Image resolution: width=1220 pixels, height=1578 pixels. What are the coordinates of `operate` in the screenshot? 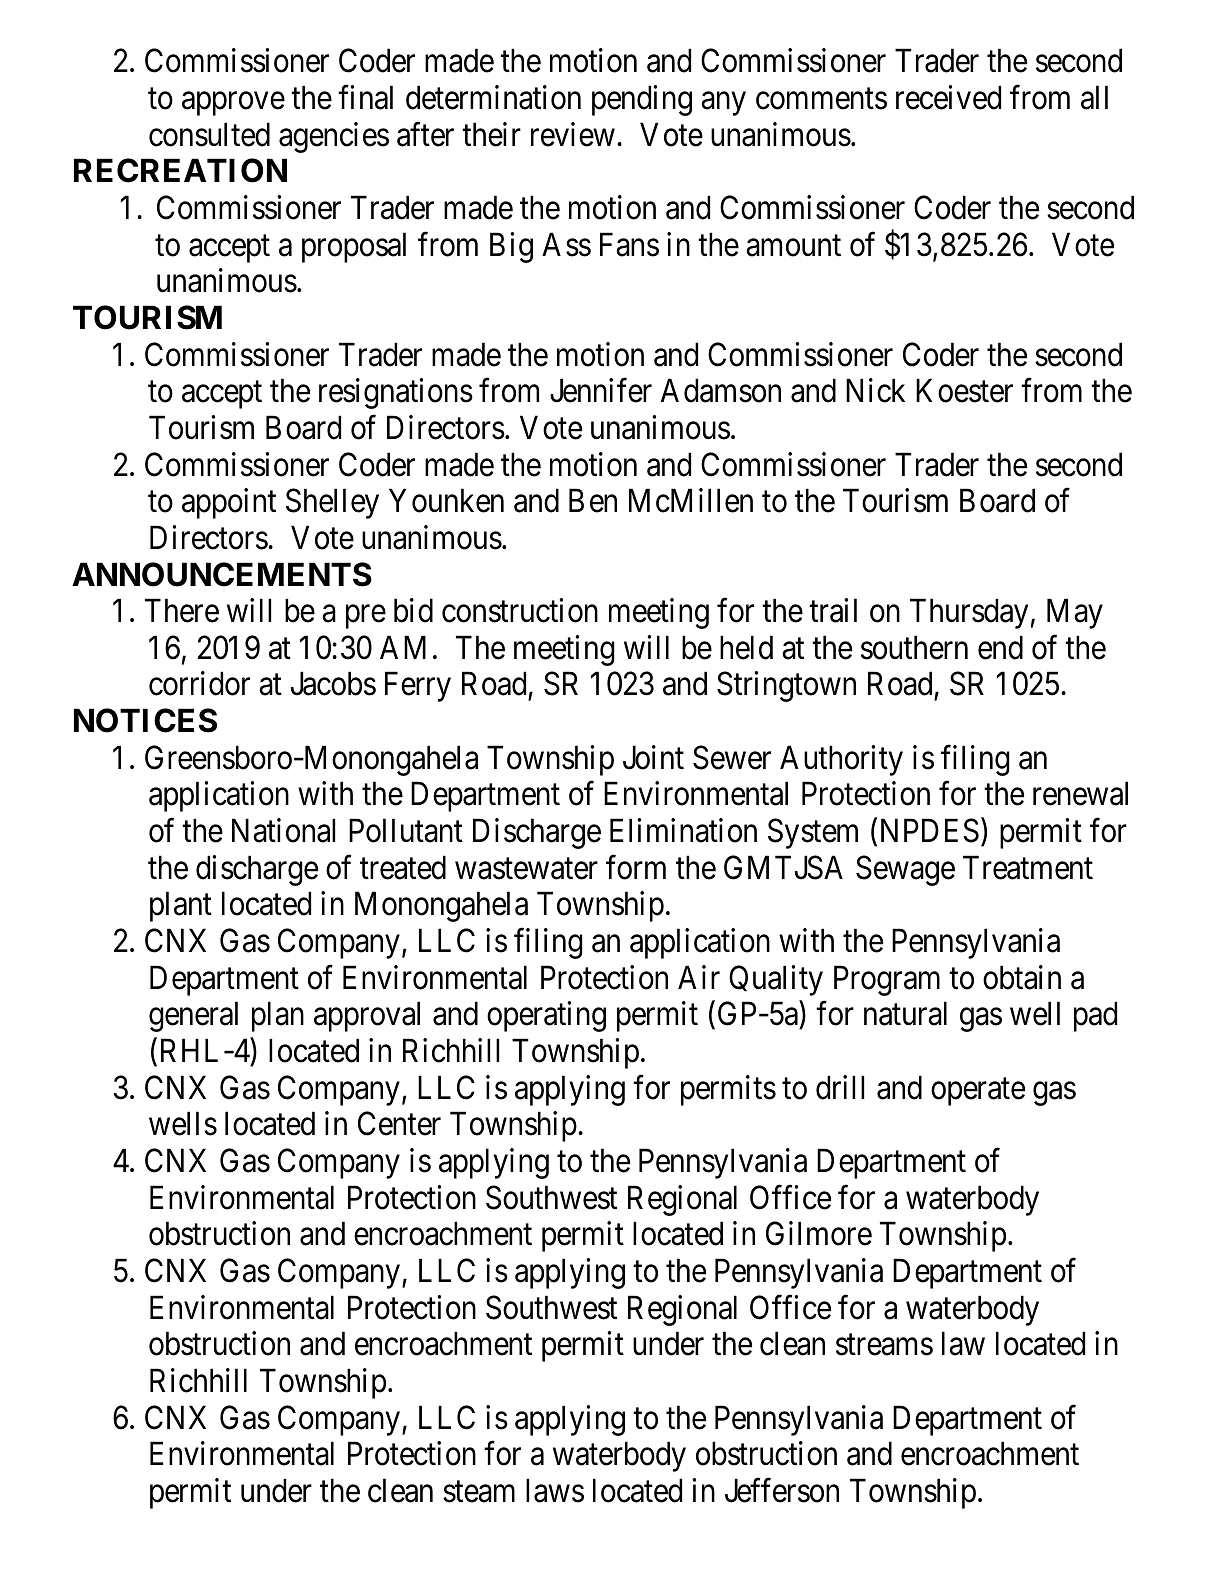 It's located at (978, 1092).
